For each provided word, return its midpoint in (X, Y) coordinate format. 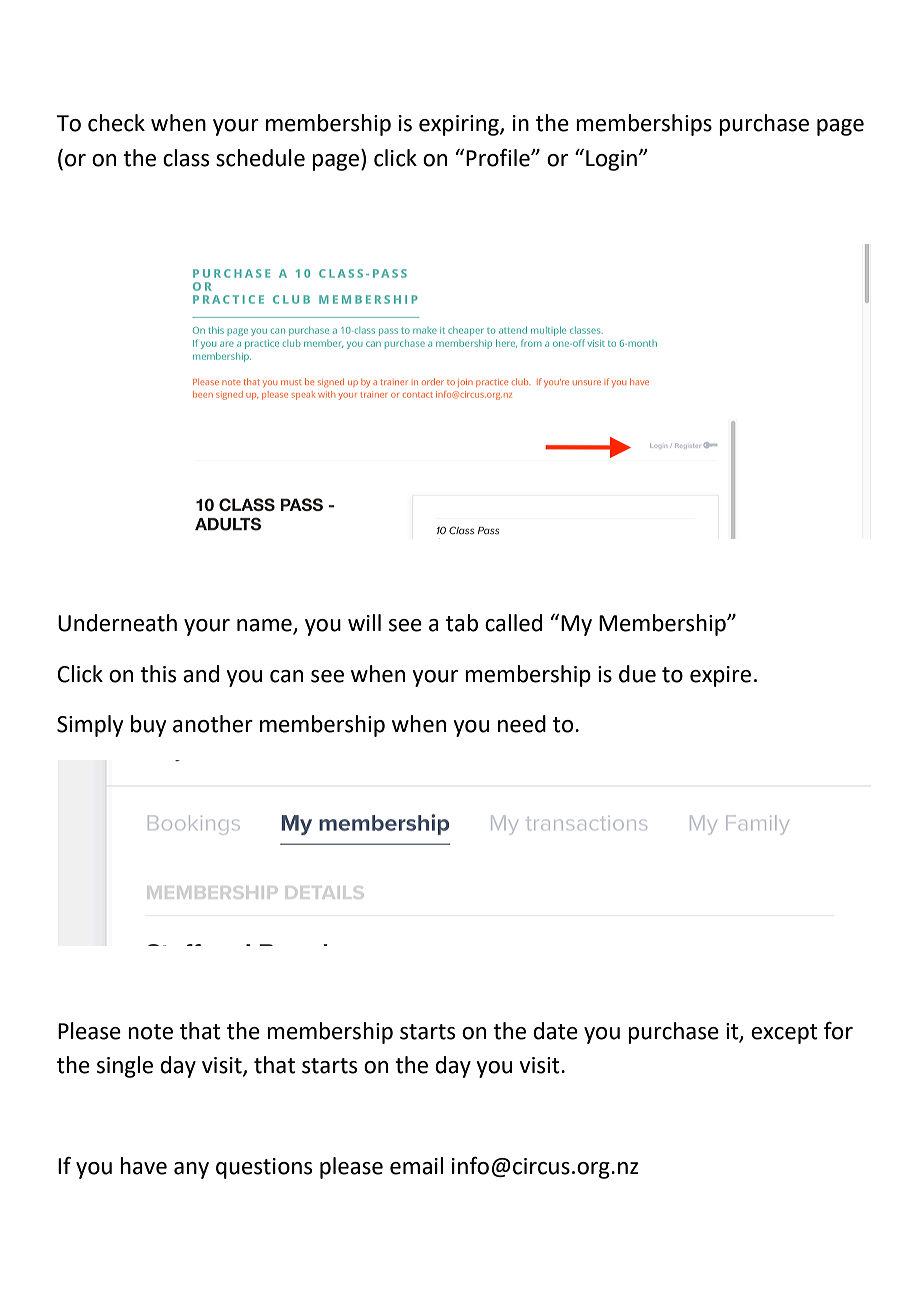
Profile (499, 158)
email (416, 1166)
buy (148, 726)
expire (720, 676)
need (522, 724)
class (186, 158)
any (191, 1170)
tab (462, 623)
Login (611, 160)
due (637, 674)
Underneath (117, 623)
